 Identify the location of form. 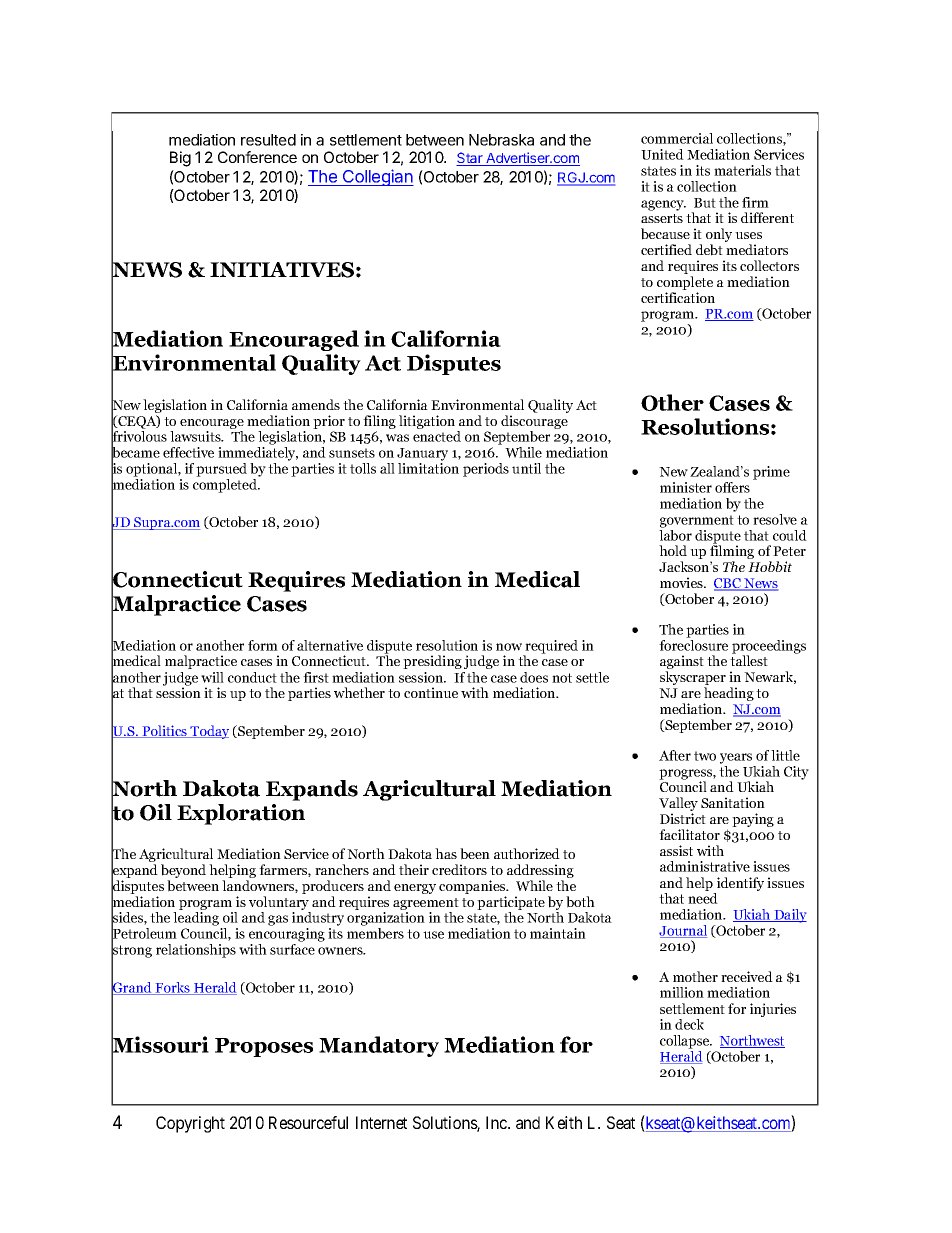
(263, 645).
